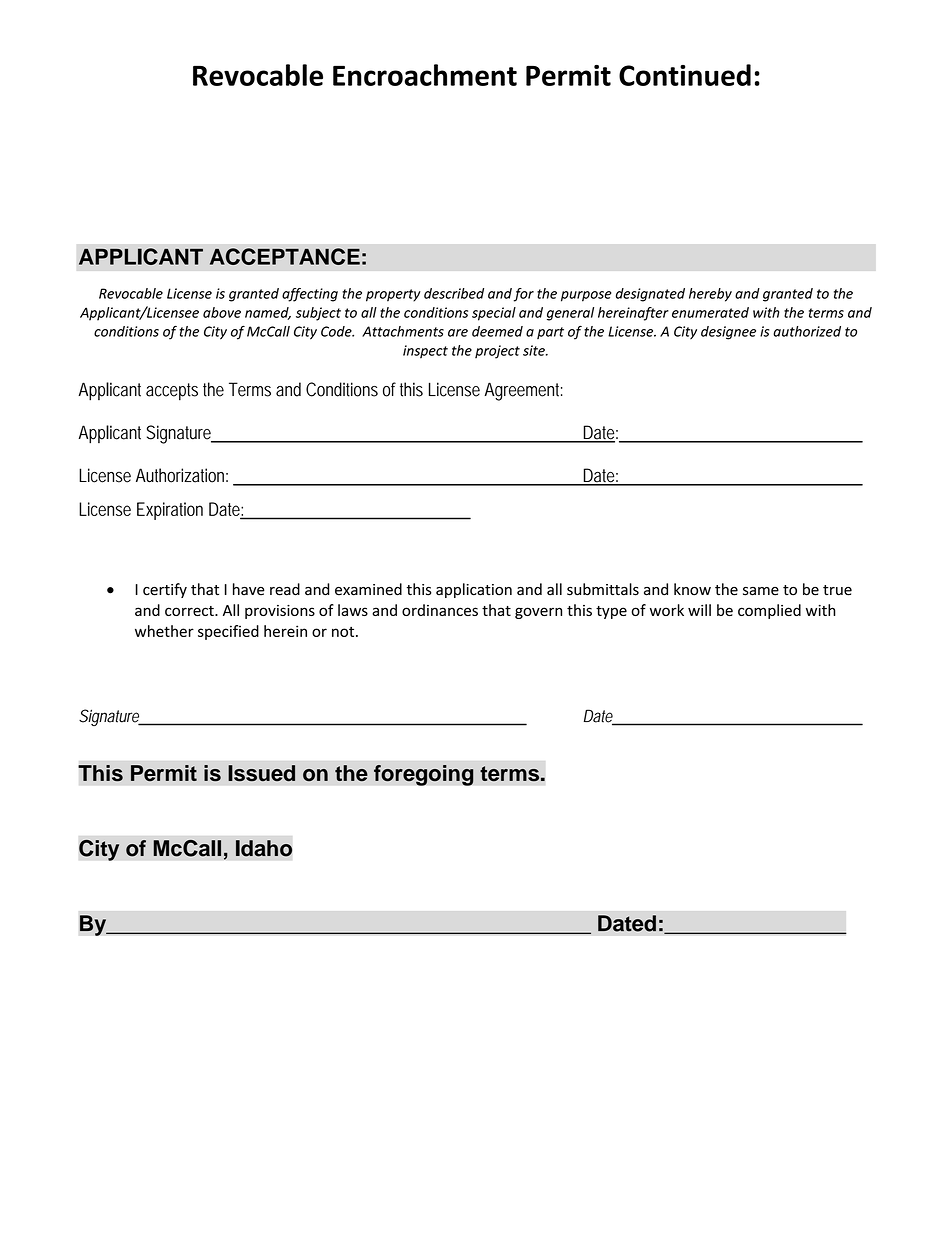 The width and height of the page is (952, 1233). What do you see at coordinates (264, 848) in the page?
I see `Idaho` at bounding box center [264, 848].
